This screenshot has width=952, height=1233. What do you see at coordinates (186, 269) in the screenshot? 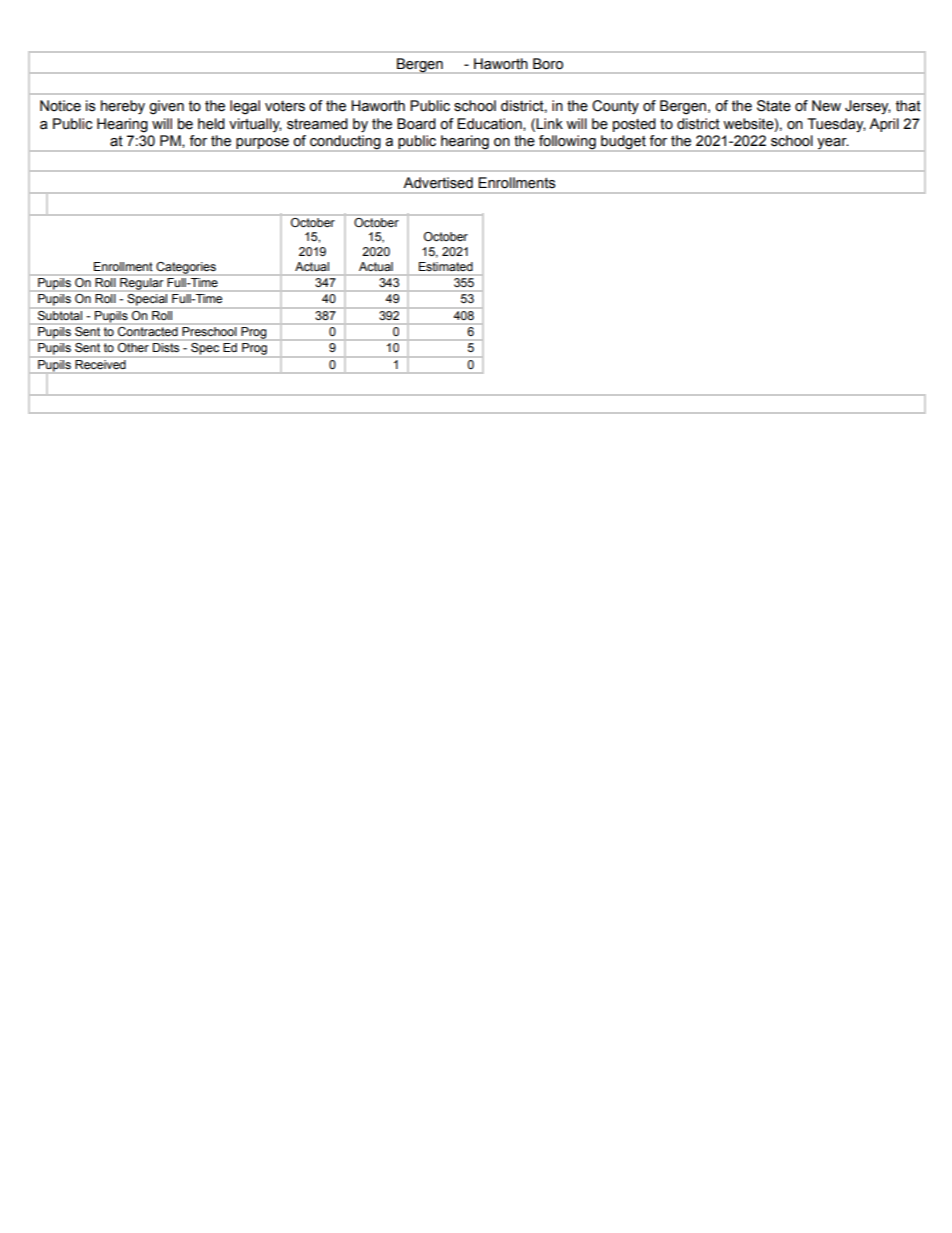
I see `Categories` at bounding box center [186, 269].
